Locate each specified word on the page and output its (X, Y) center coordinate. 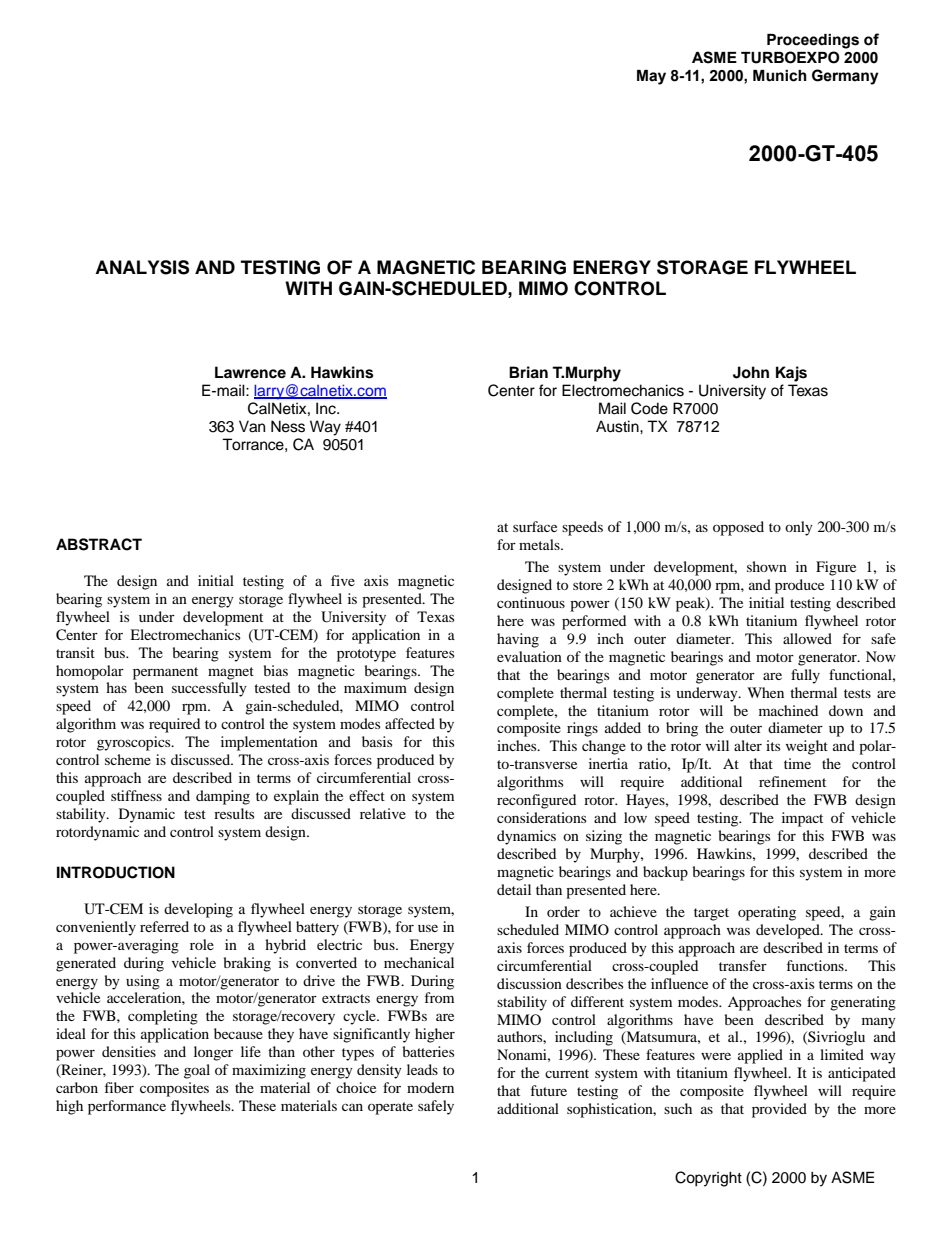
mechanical (419, 962)
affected (410, 723)
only (799, 528)
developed (789, 931)
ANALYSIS (142, 267)
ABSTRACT (99, 544)
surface (535, 526)
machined (788, 710)
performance (127, 1107)
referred (164, 926)
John (751, 372)
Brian (528, 372)
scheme (128, 759)
